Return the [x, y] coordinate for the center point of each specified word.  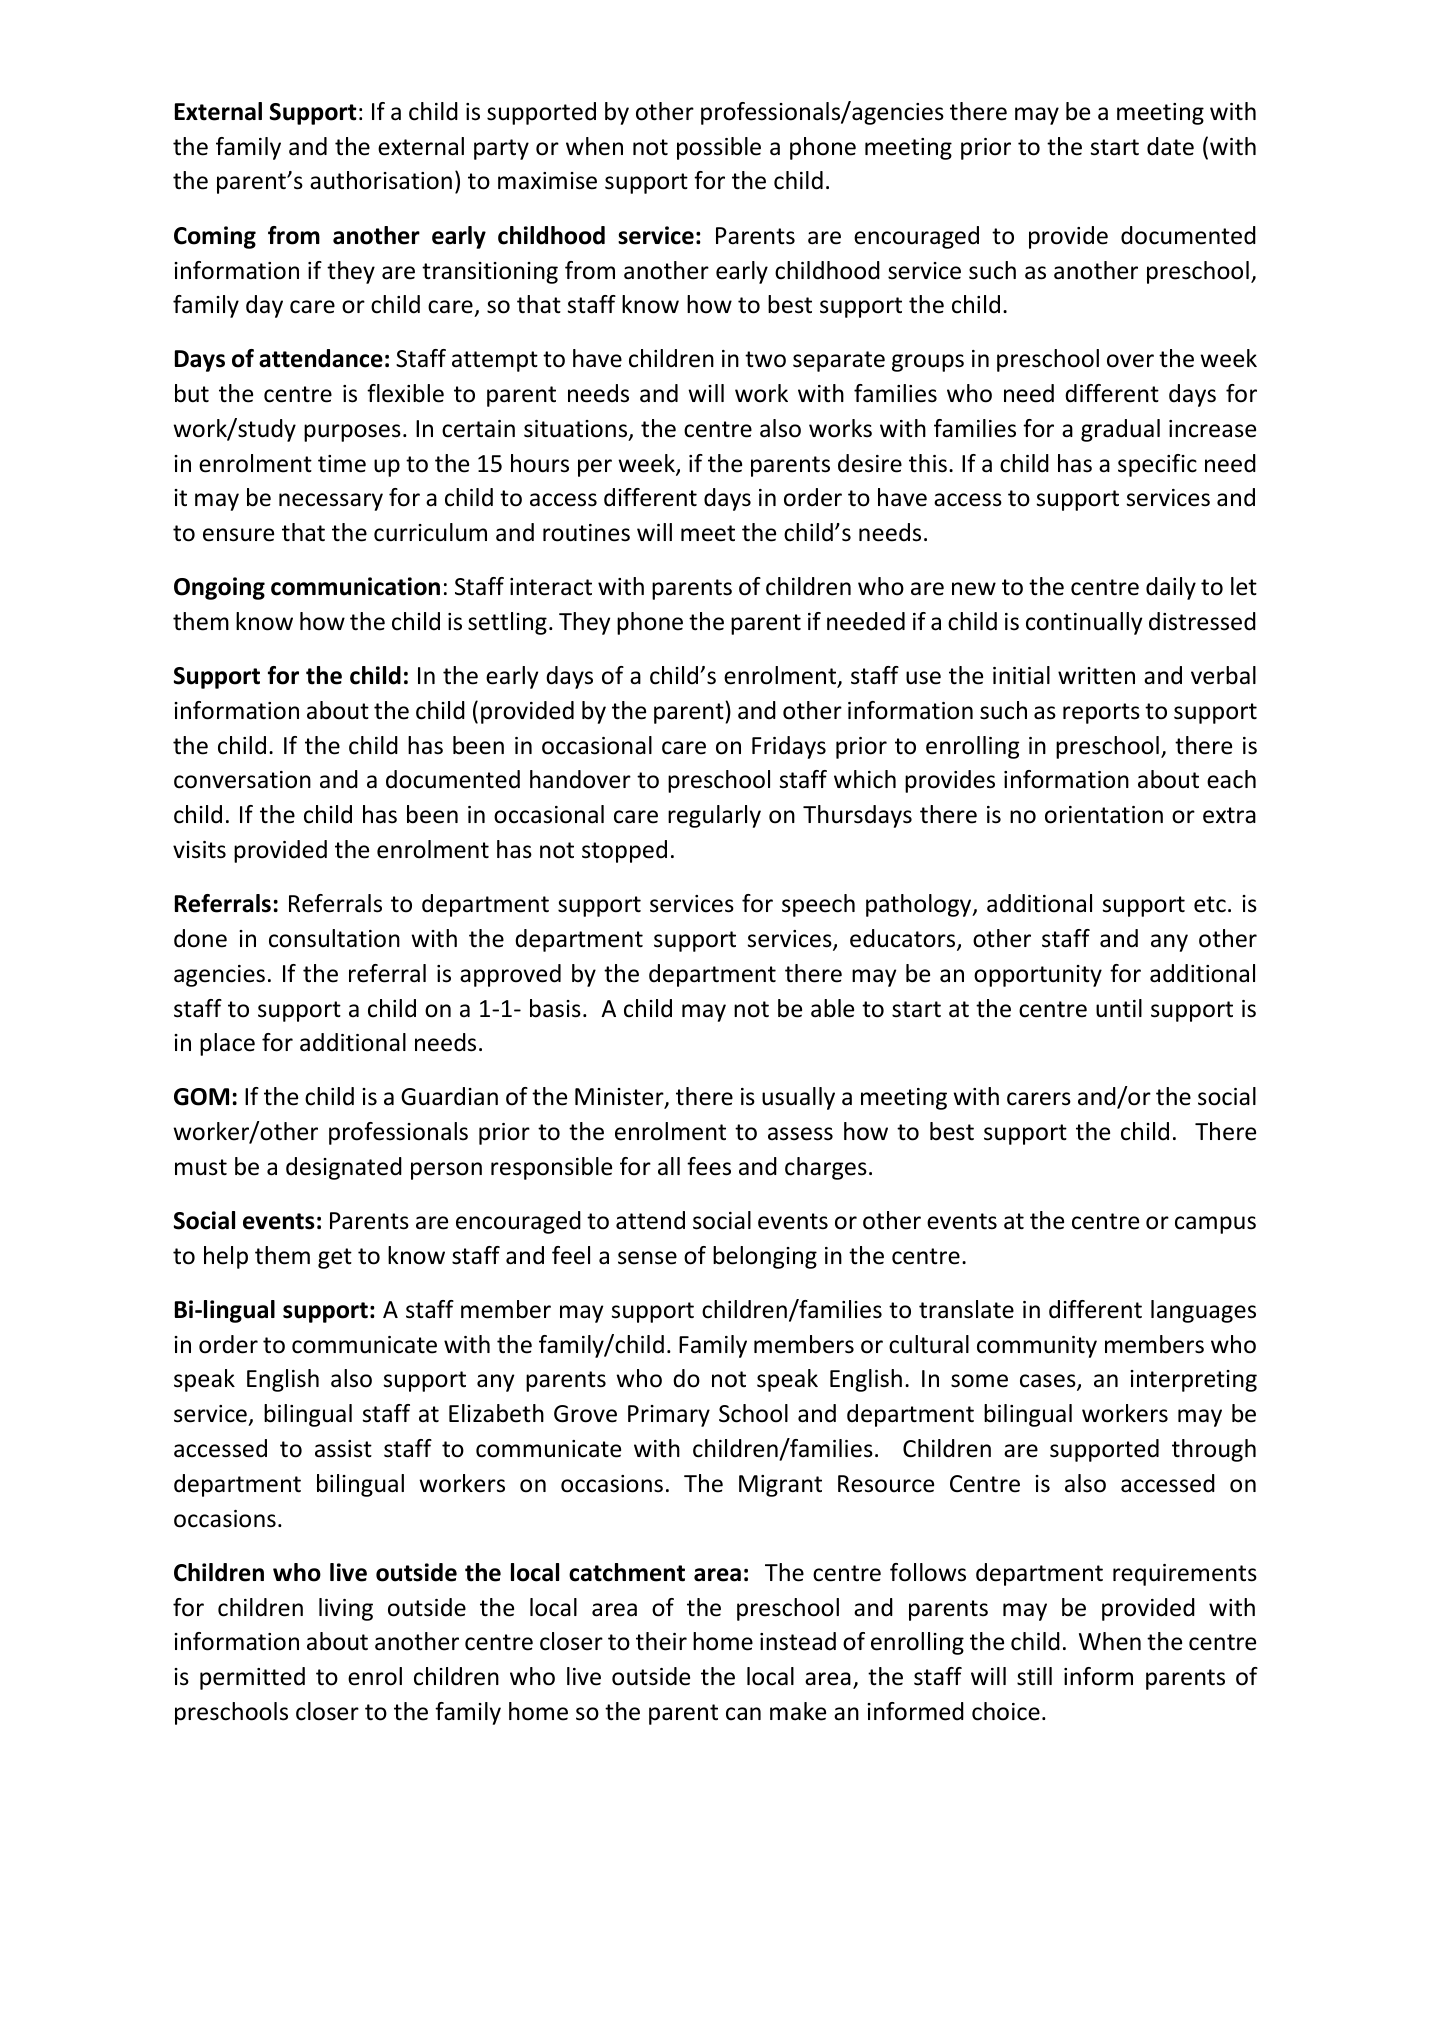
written [1096, 676]
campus [1215, 1225]
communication [355, 586]
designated [344, 1168]
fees [709, 1166]
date [1170, 146]
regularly [714, 816]
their [661, 1641]
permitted [252, 1678]
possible [719, 148]
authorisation [381, 180]
